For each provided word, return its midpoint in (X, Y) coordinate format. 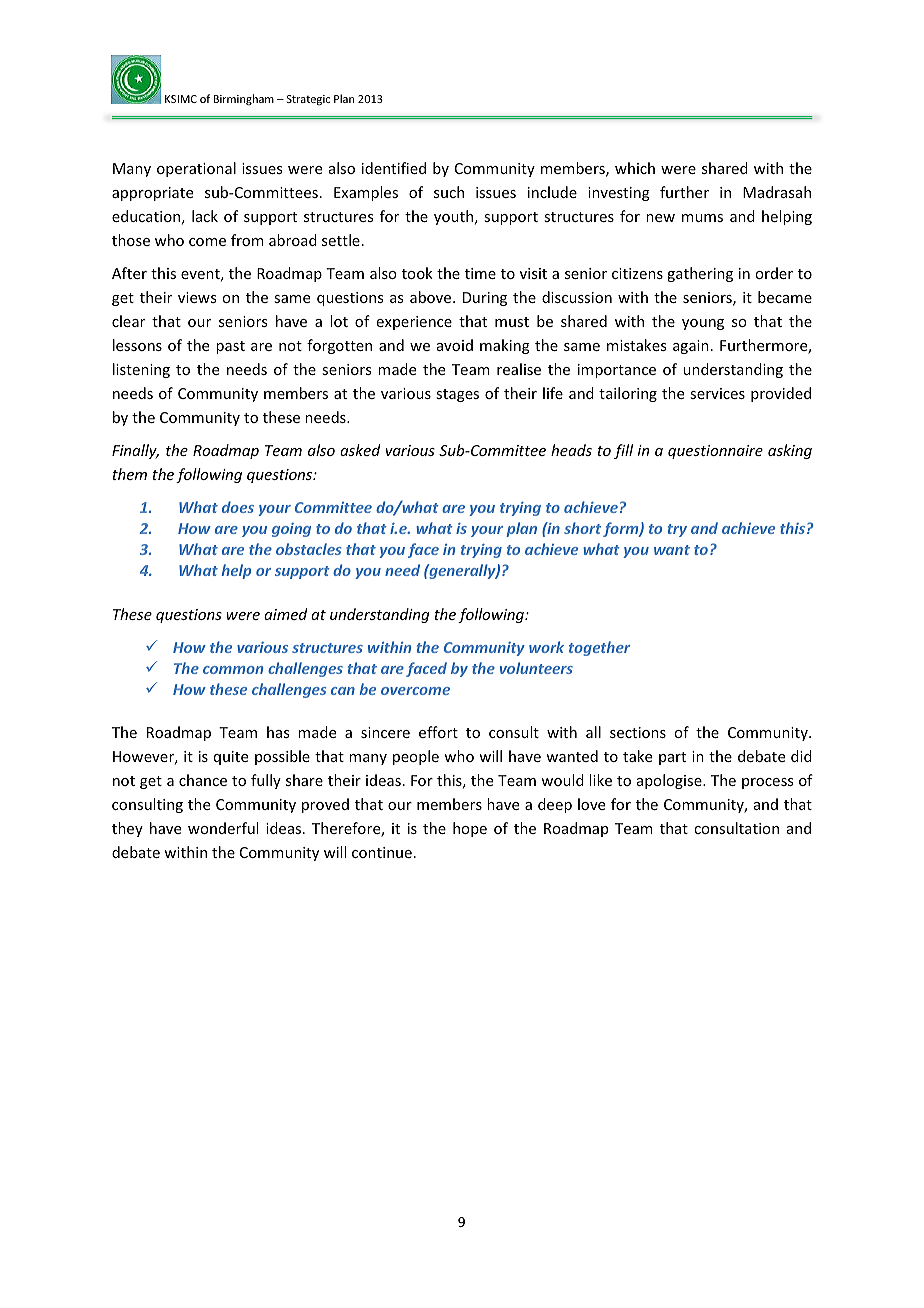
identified (394, 168)
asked (360, 450)
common (233, 670)
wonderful (223, 828)
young (703, 324)
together (599, 648)
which (635, 168)
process (767, 783)
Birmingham (244, 100)
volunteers (536, 668)
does (238, 507)
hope (470, 829)
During (485, 299)
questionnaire (715, 452)
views (197, 297)
